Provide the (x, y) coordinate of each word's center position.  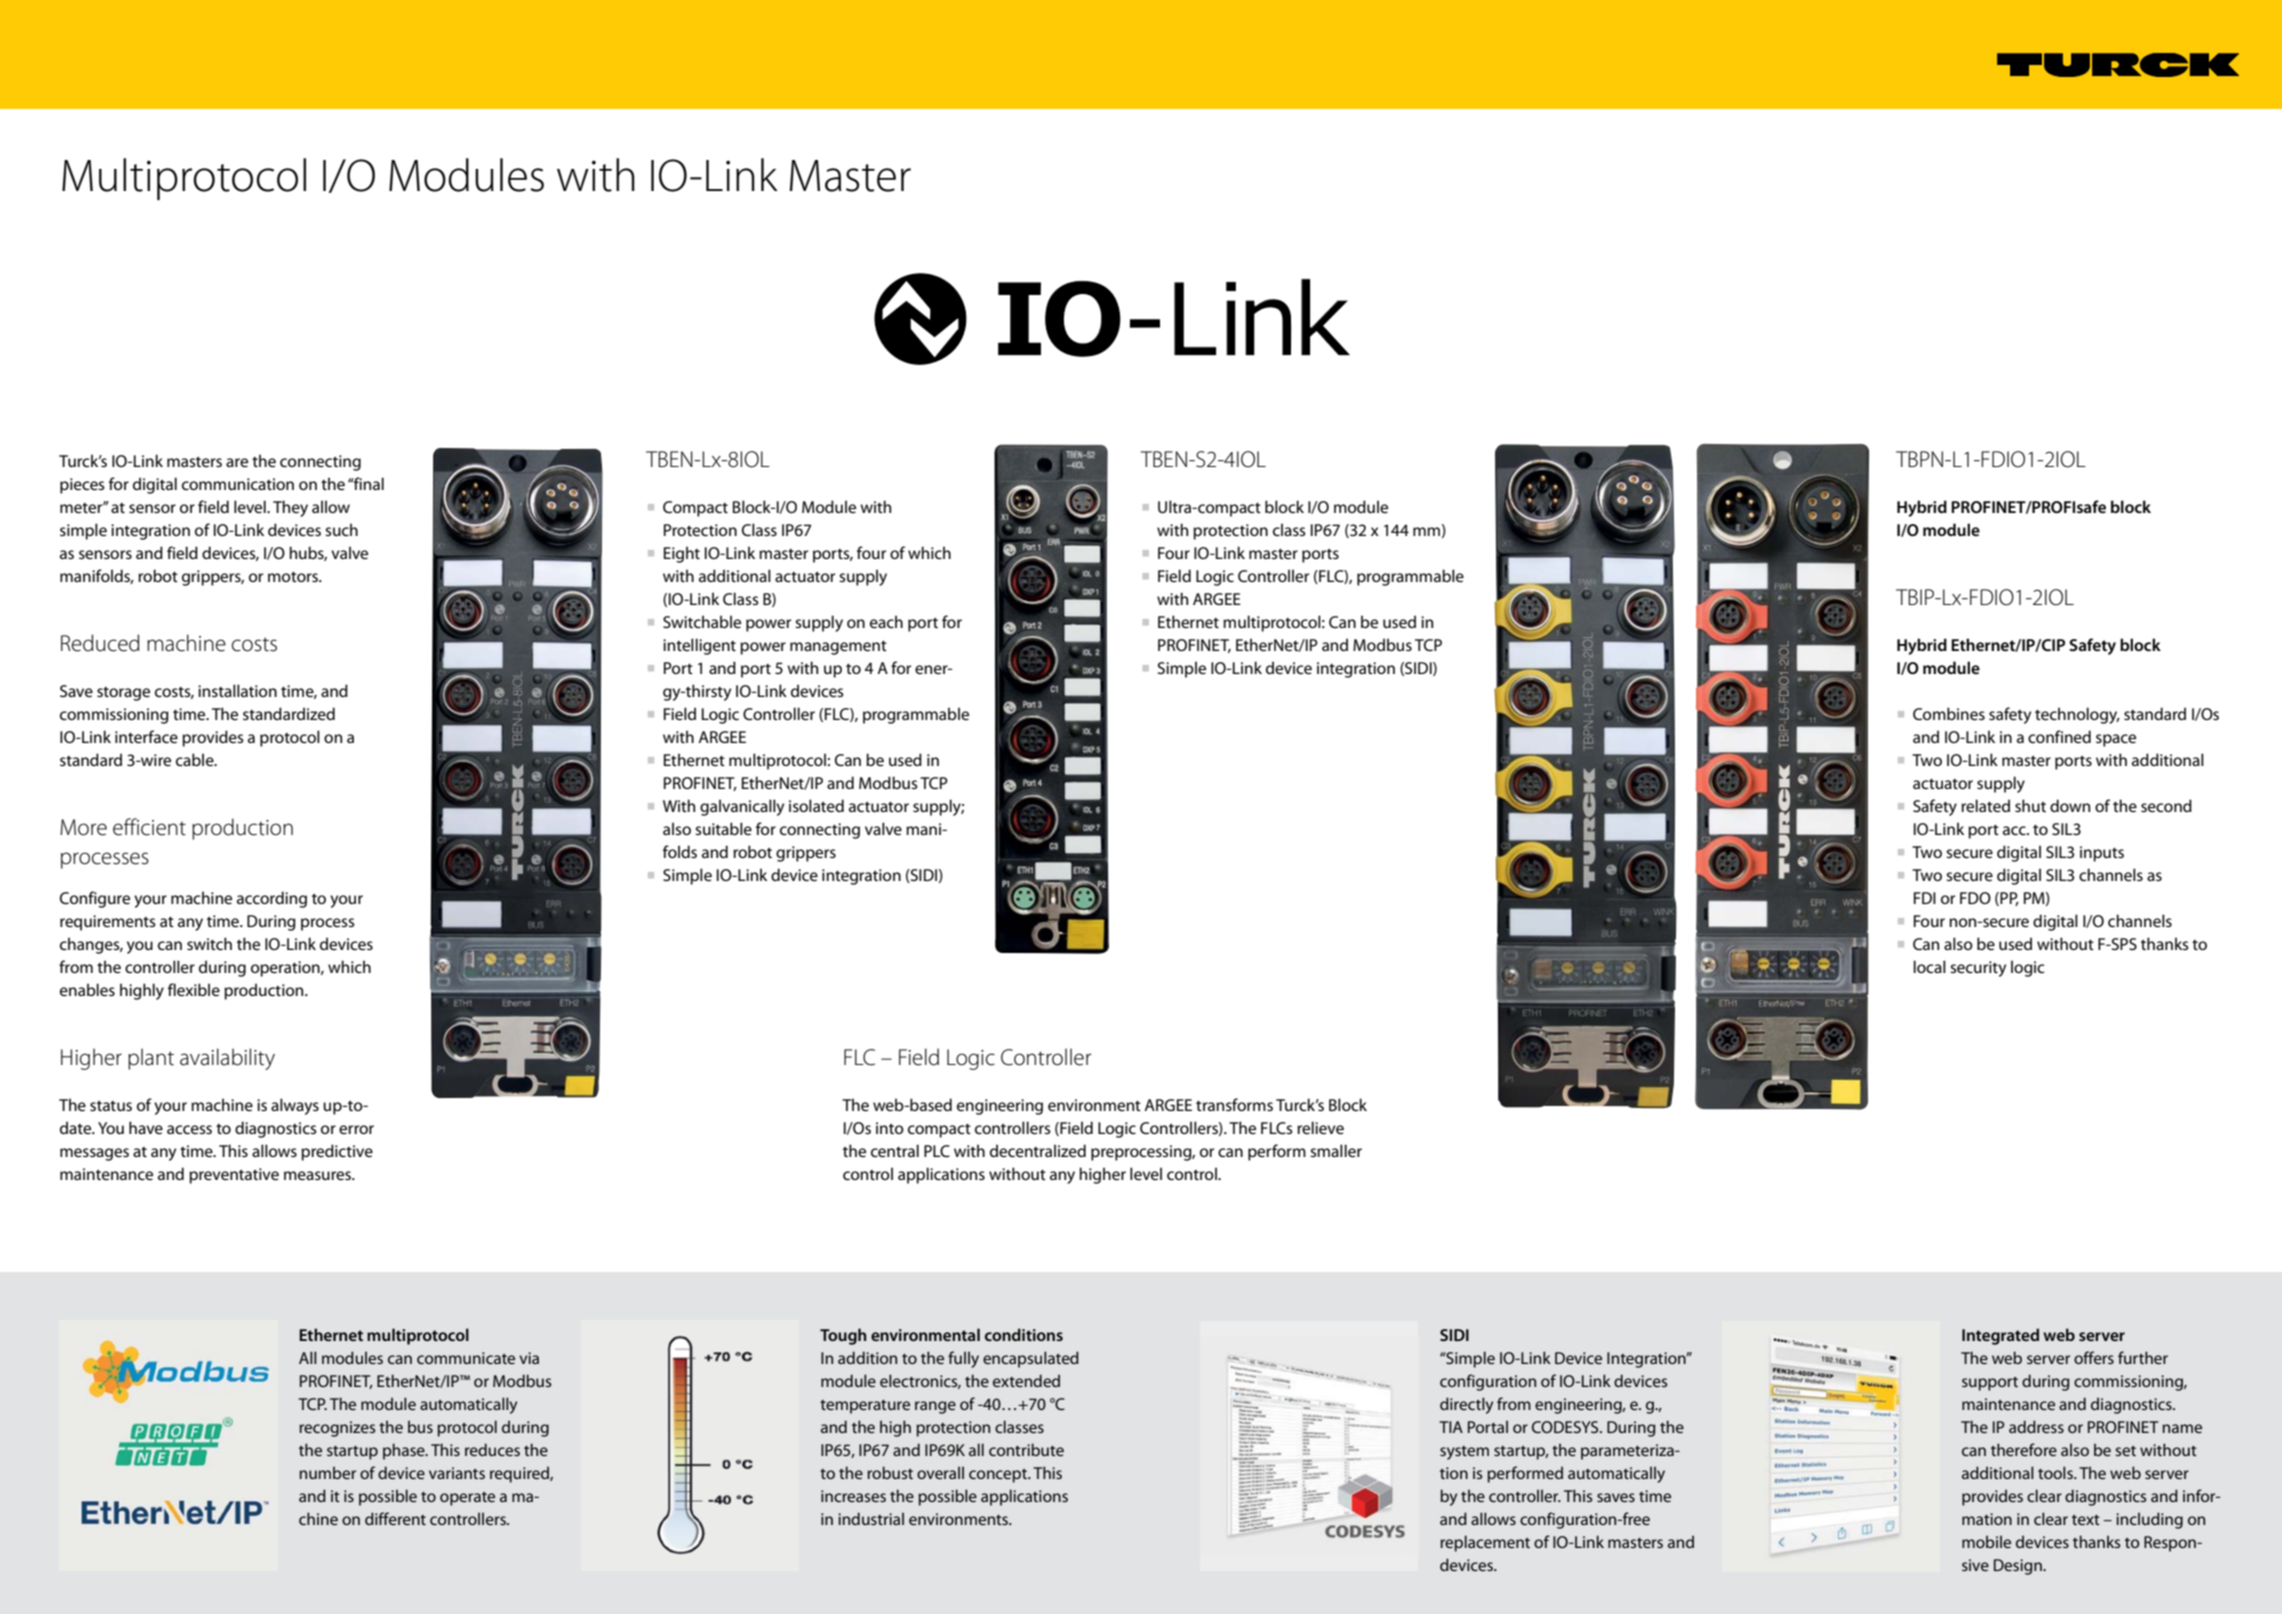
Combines (1949, 713)
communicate (466, 1358)
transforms (1234, 1104)
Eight (682, 554)
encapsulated (1031, 1359)
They (290, 508)
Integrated (2000, 1336)
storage (123, 694)
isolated (816, 805)
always (295, 1106)
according (272, 899)
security (1978, 969)
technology (2077, 715)
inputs (2102, 854)
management (838, 648)
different (395, 1518)
